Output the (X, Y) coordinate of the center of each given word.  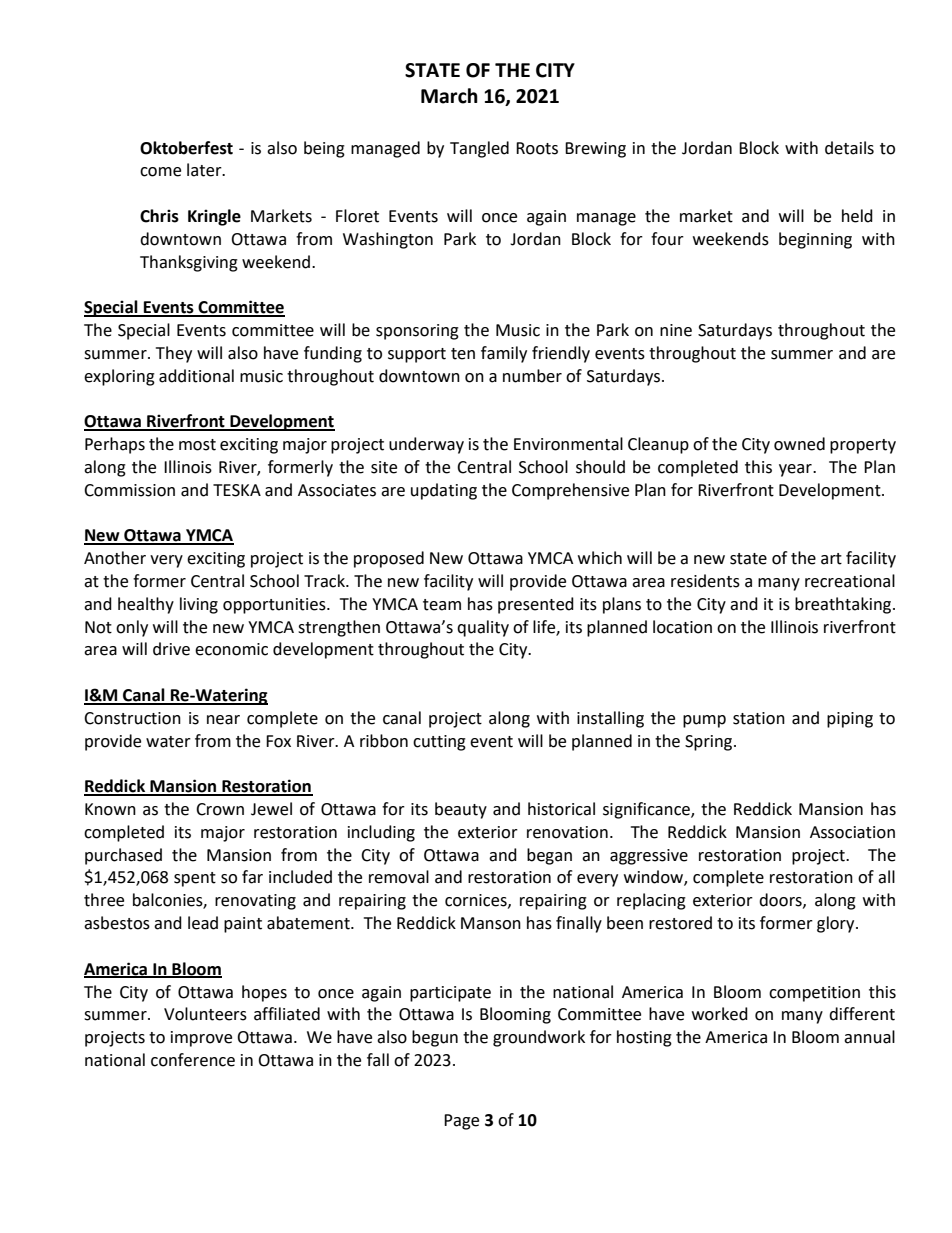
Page (461, 1122)
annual (869, 1037)
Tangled (479, 149)
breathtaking (844, 605)
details (849, 148)
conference (193, 1060)
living (199, 605)
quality (483, 628)
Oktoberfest (186, 148)
